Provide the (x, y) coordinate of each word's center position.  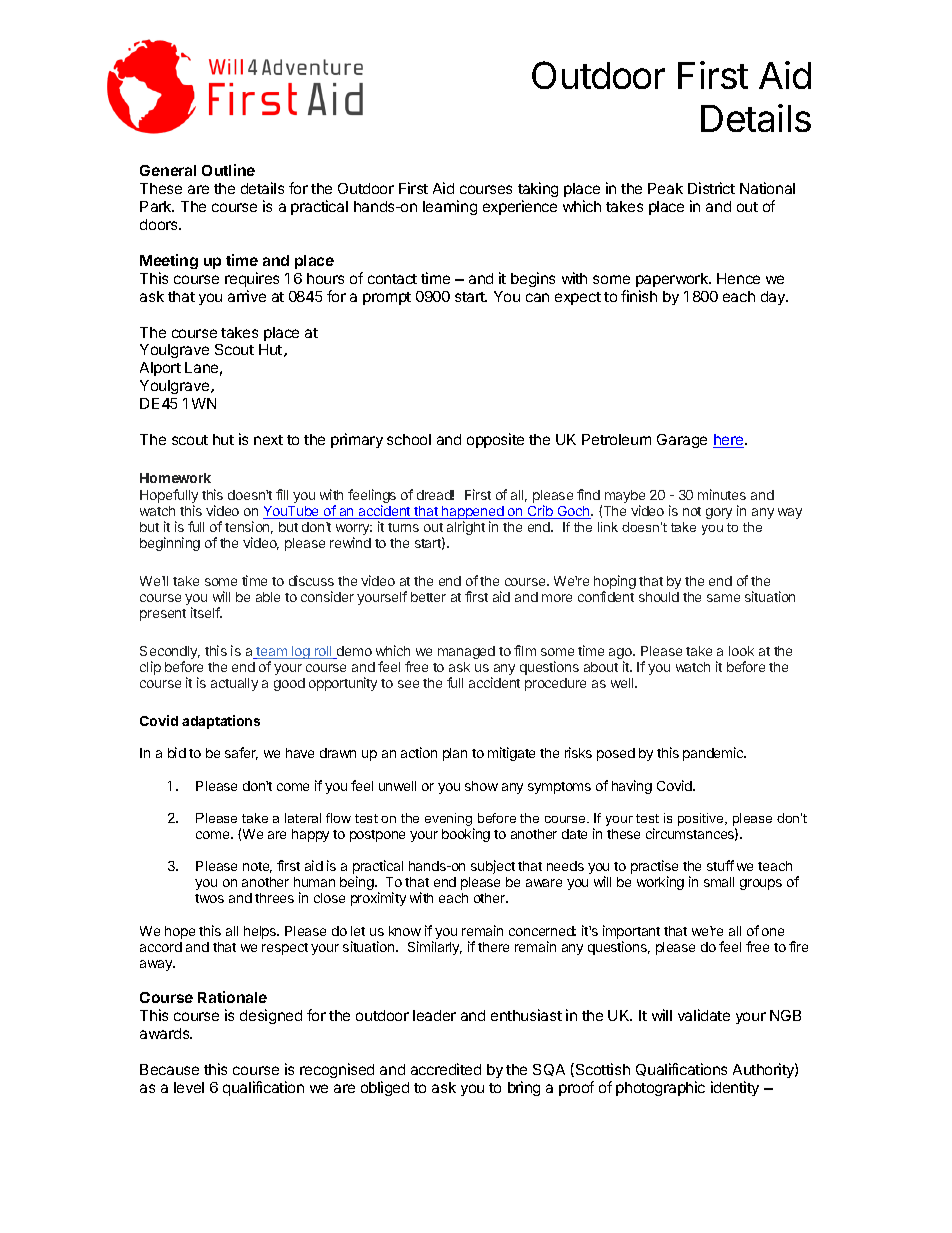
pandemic (714, 754)
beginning (170, 544)
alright (466, 528)
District (711, 188)
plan (455, 754)
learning (450, 207)
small (719, 882)
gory (719, 513)
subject (493, 867)
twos (209, 898)
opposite (495, 440)
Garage (682, 441)
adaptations (221, 722)
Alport (160, 369)
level (189, 1087)
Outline (228, 170)
